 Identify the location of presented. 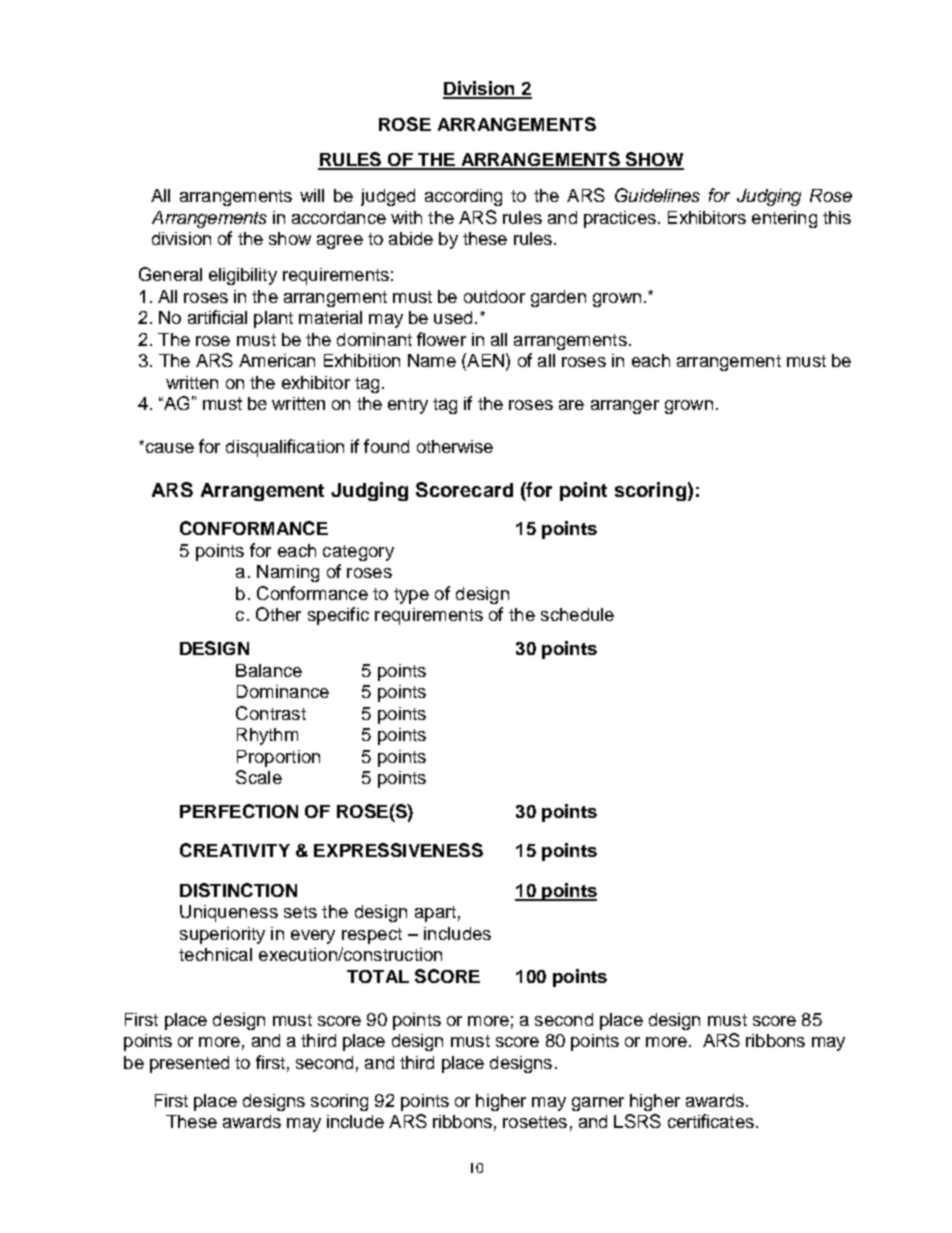
(189, 1064).
